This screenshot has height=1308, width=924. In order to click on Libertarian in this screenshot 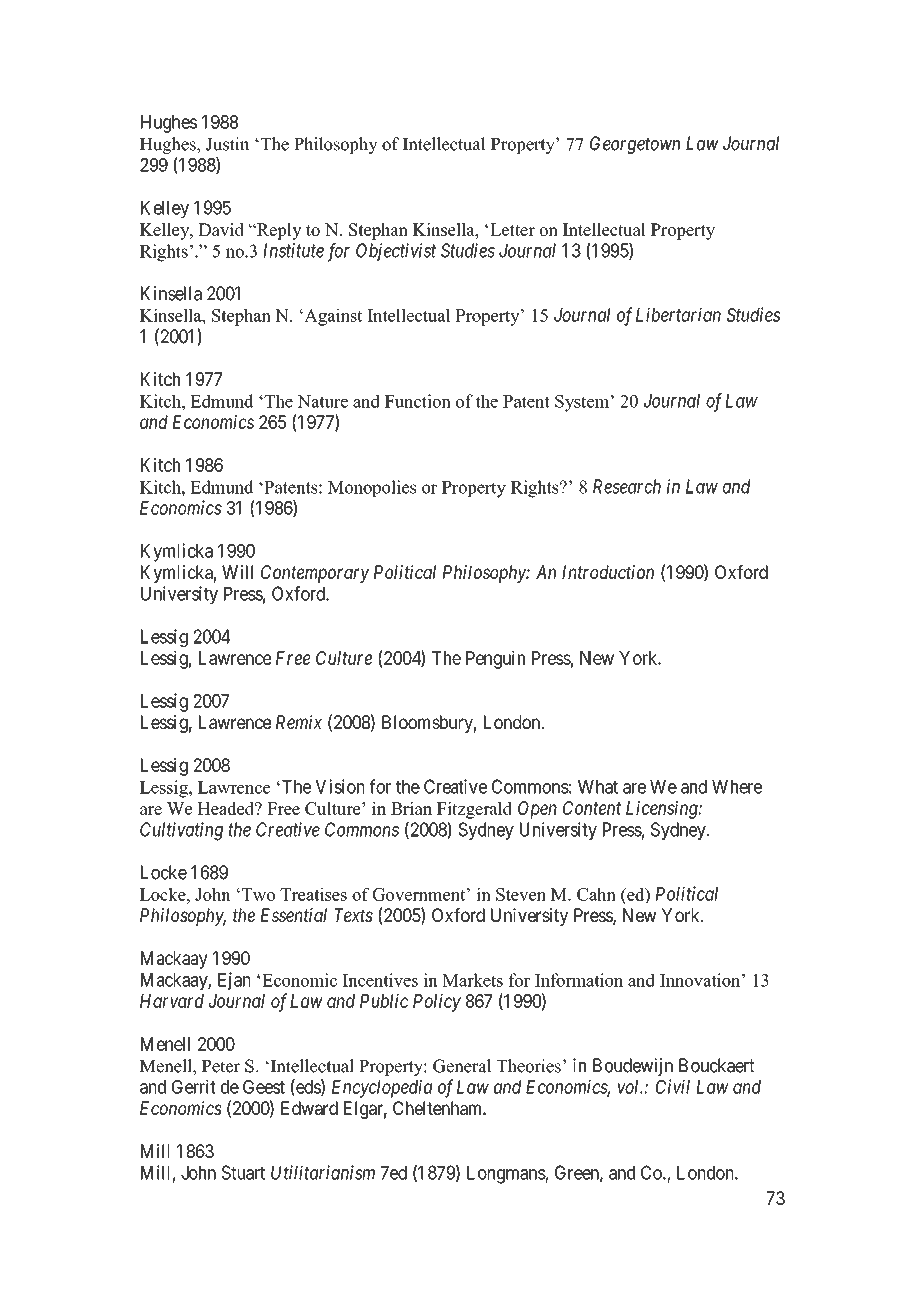, I will do `click(678, 314)`.
